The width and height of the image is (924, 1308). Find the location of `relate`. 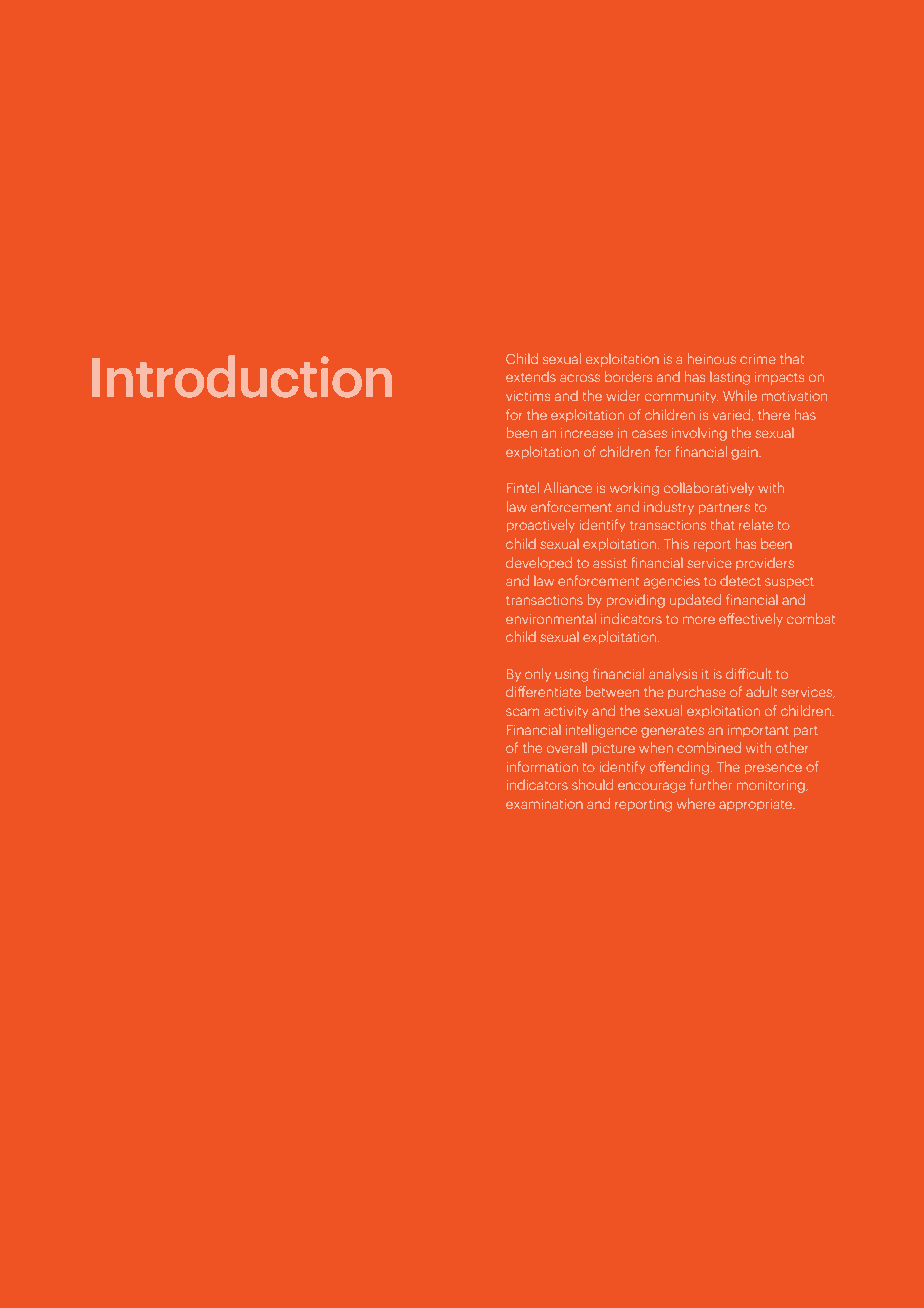

relate is located at coordinates (756, 524).
